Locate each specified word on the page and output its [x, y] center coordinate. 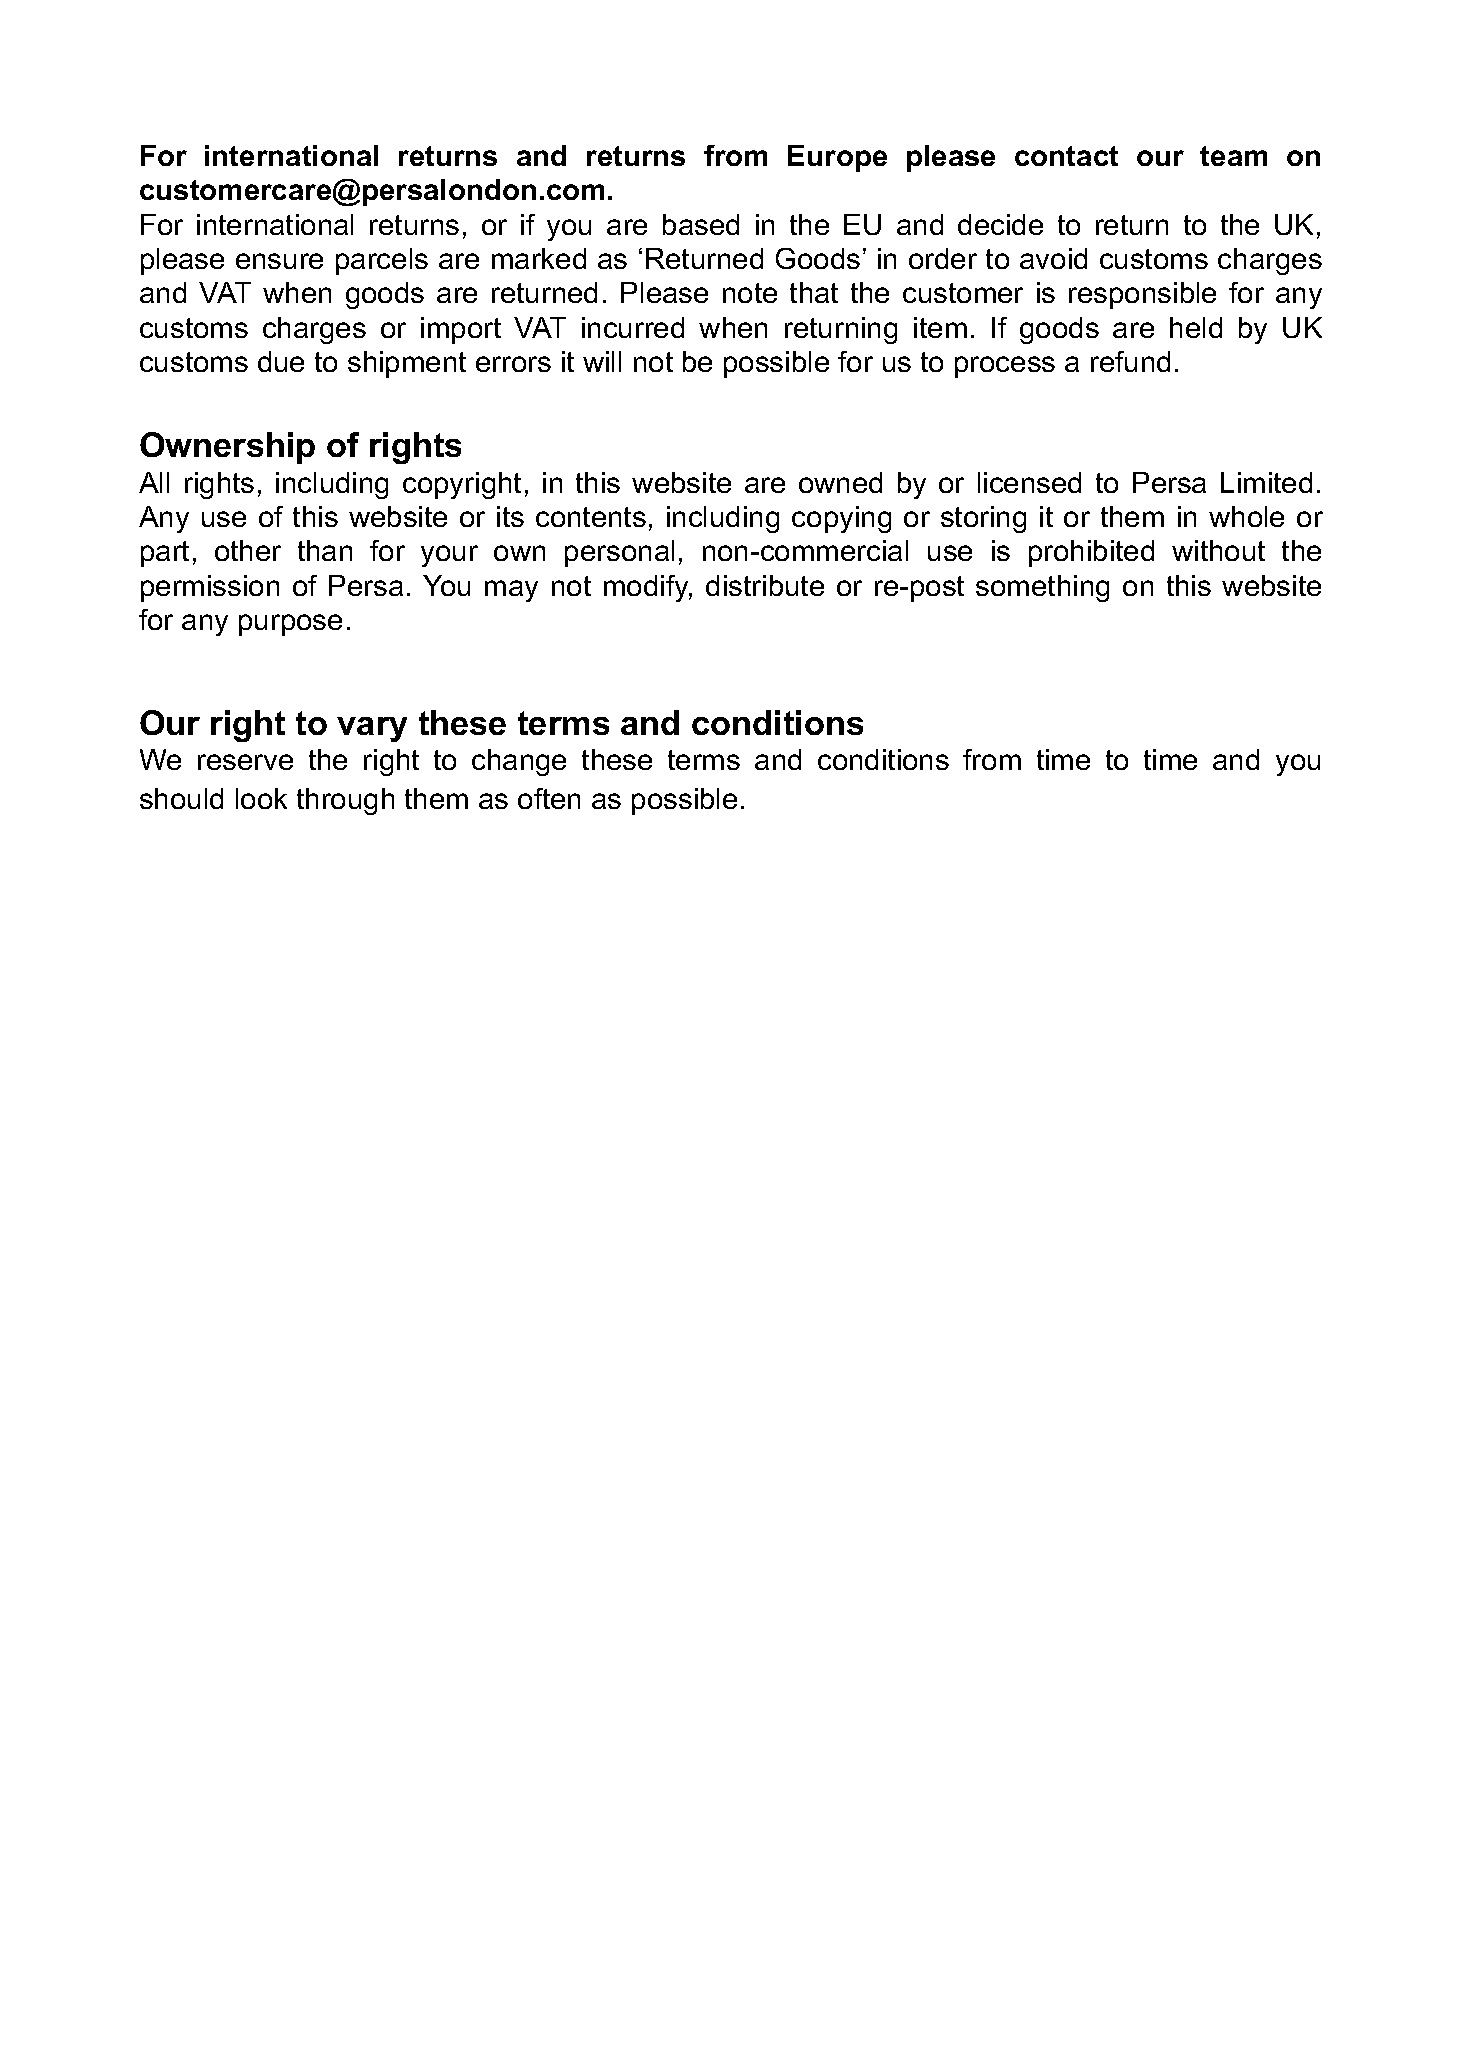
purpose [290, 625]
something [1042, 588]
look [261, 798]
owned [840, 482]
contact [1066, 156]
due [281, 361]
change [519, 762]
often [549, 798]
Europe [837, 158]
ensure [279, 261]
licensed [1029, 482]
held [1196, 327]
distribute [765, 585]
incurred [633, 327]
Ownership [227, 448]
